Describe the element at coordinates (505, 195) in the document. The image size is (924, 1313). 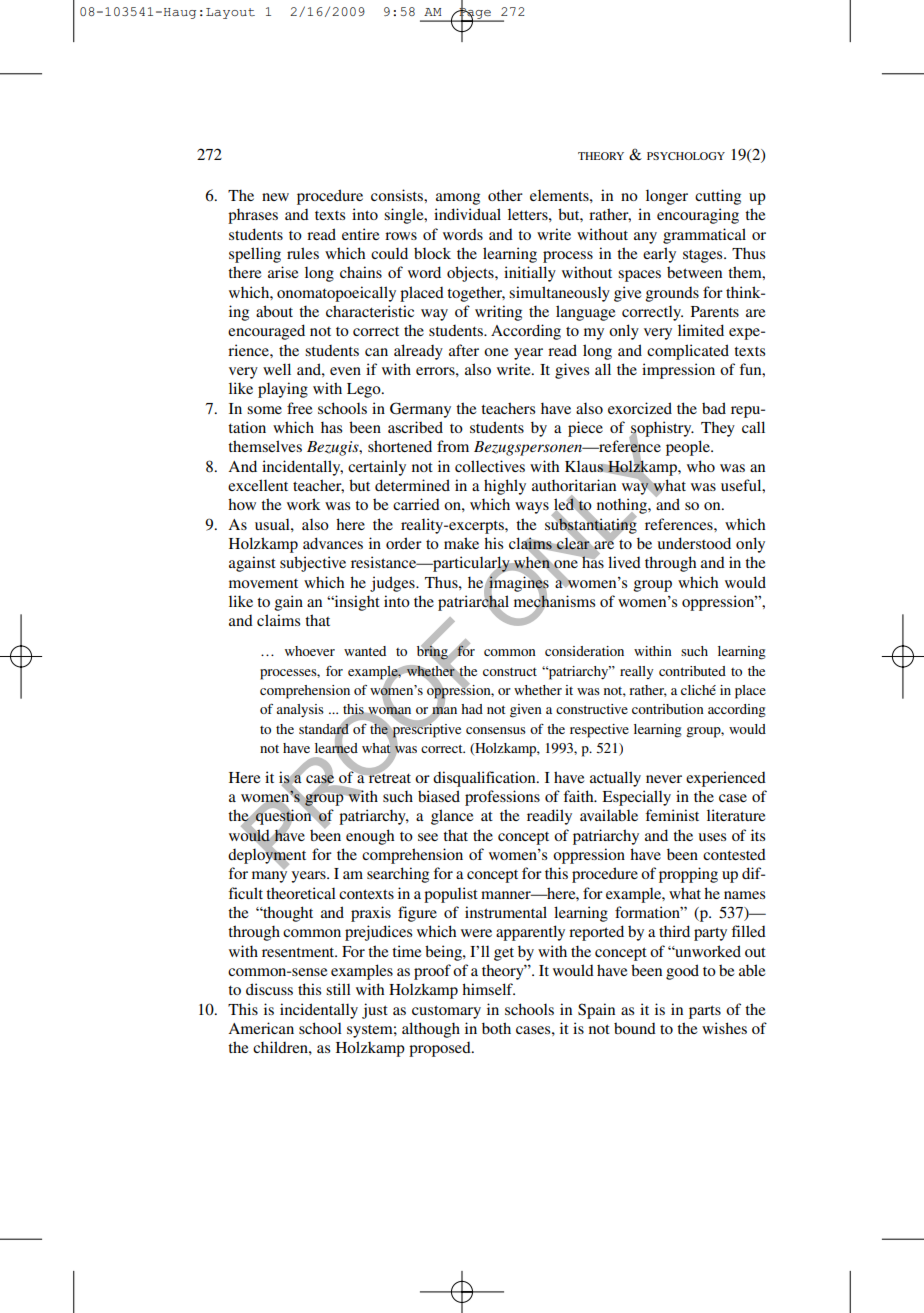
I see `other` at that location.
